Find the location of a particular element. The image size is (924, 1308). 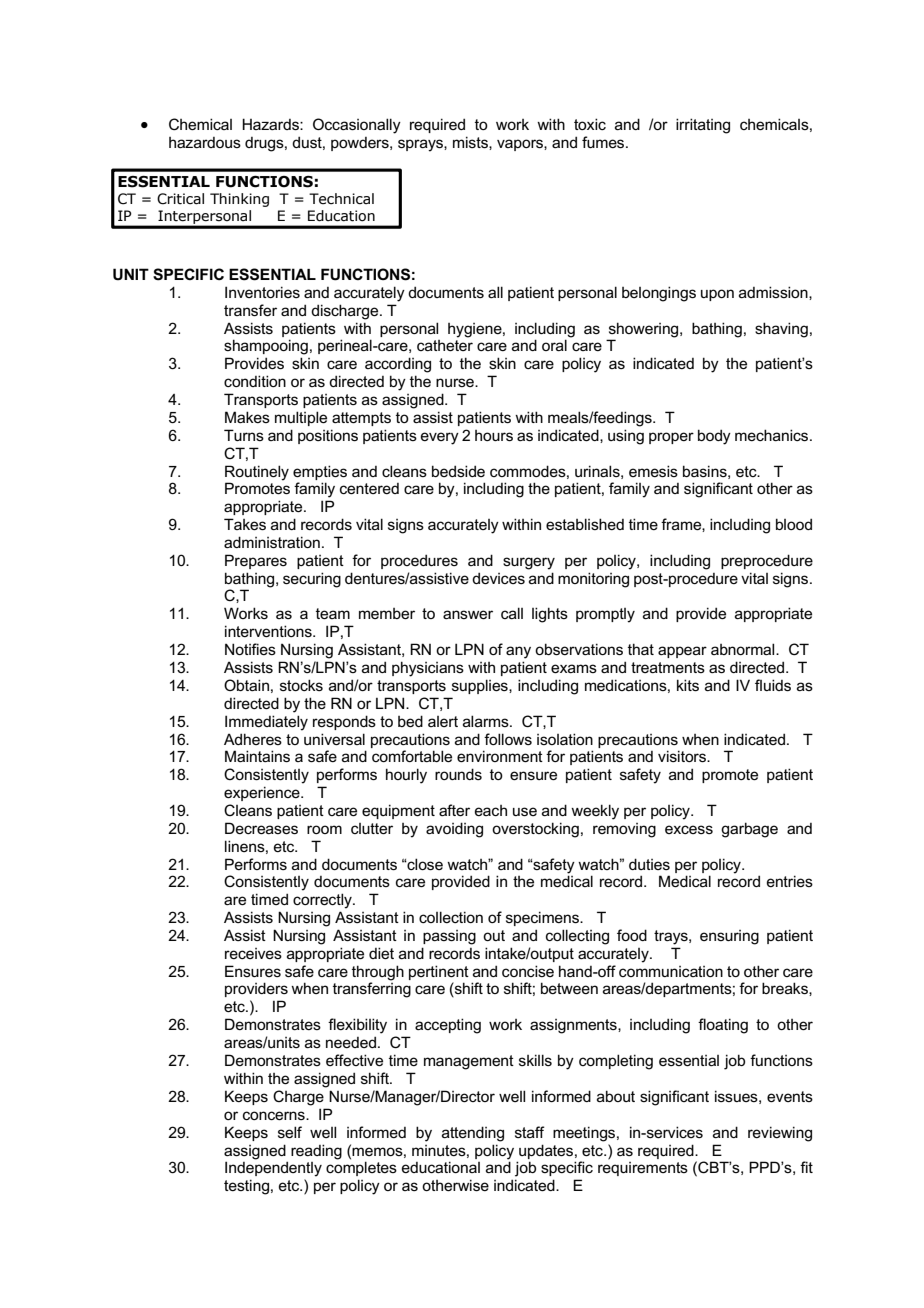

toxic is located at coordinates (590, 124).
